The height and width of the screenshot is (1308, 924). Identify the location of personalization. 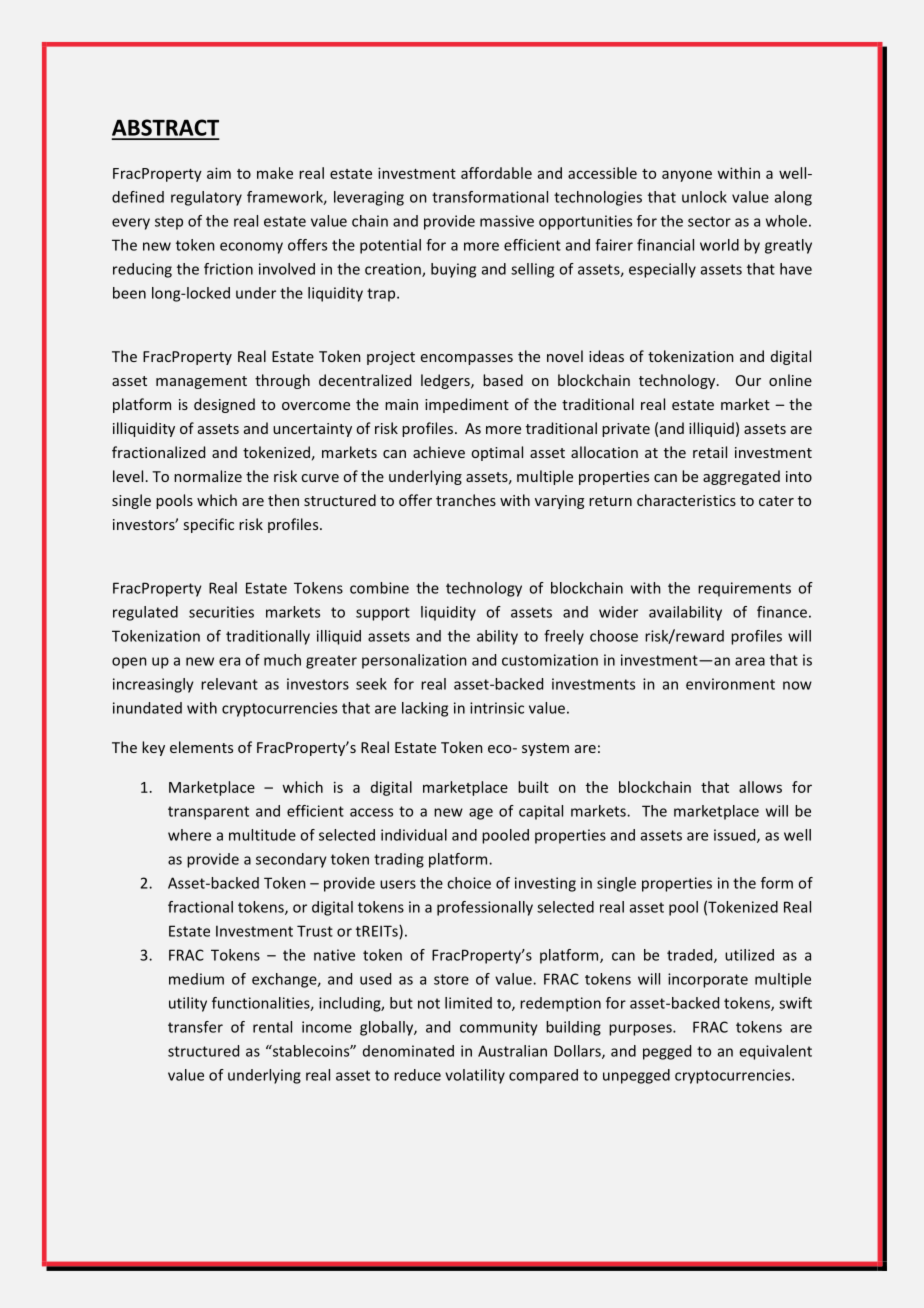
(414, 661).
